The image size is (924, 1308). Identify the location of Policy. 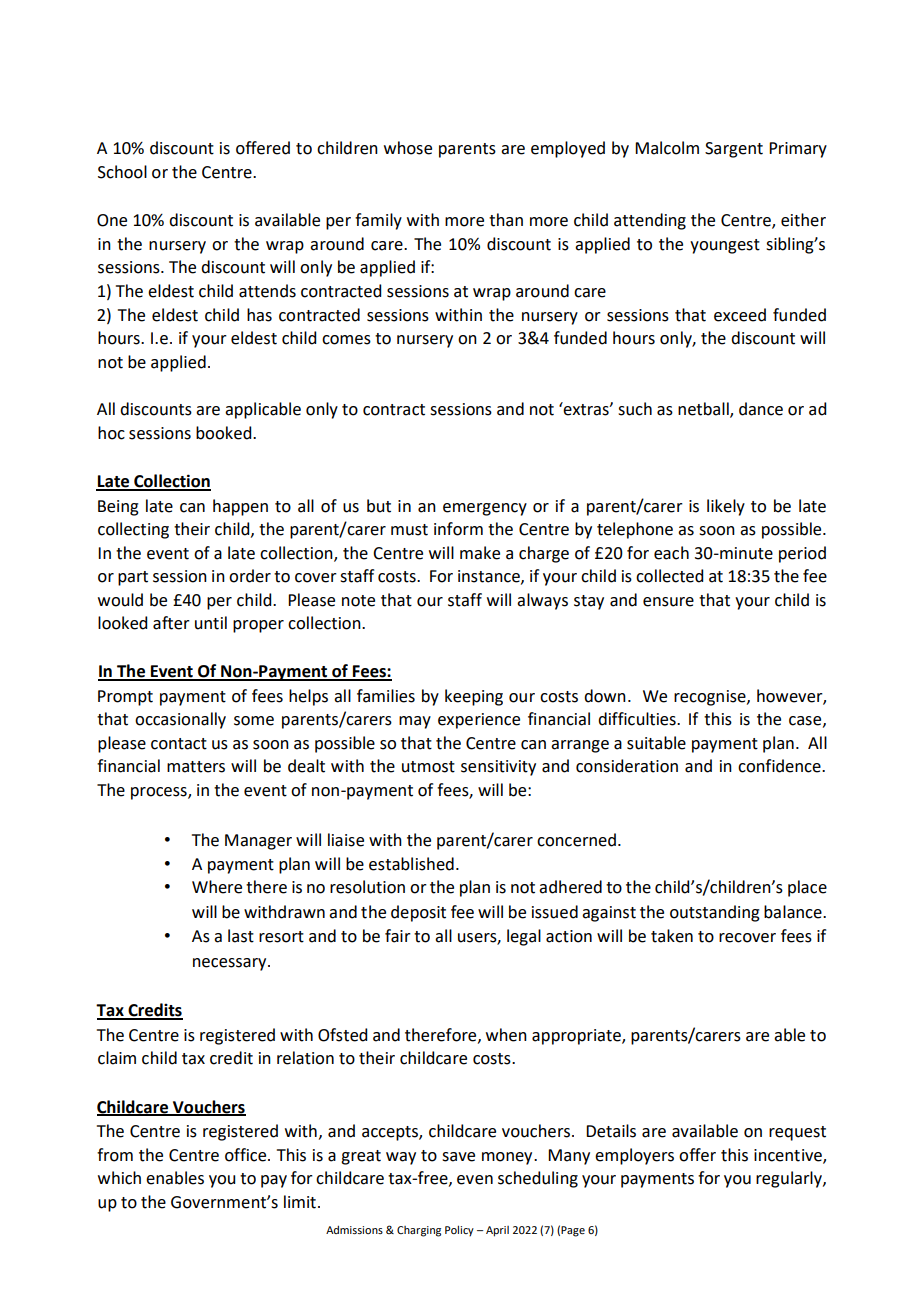
(459, 1231).
